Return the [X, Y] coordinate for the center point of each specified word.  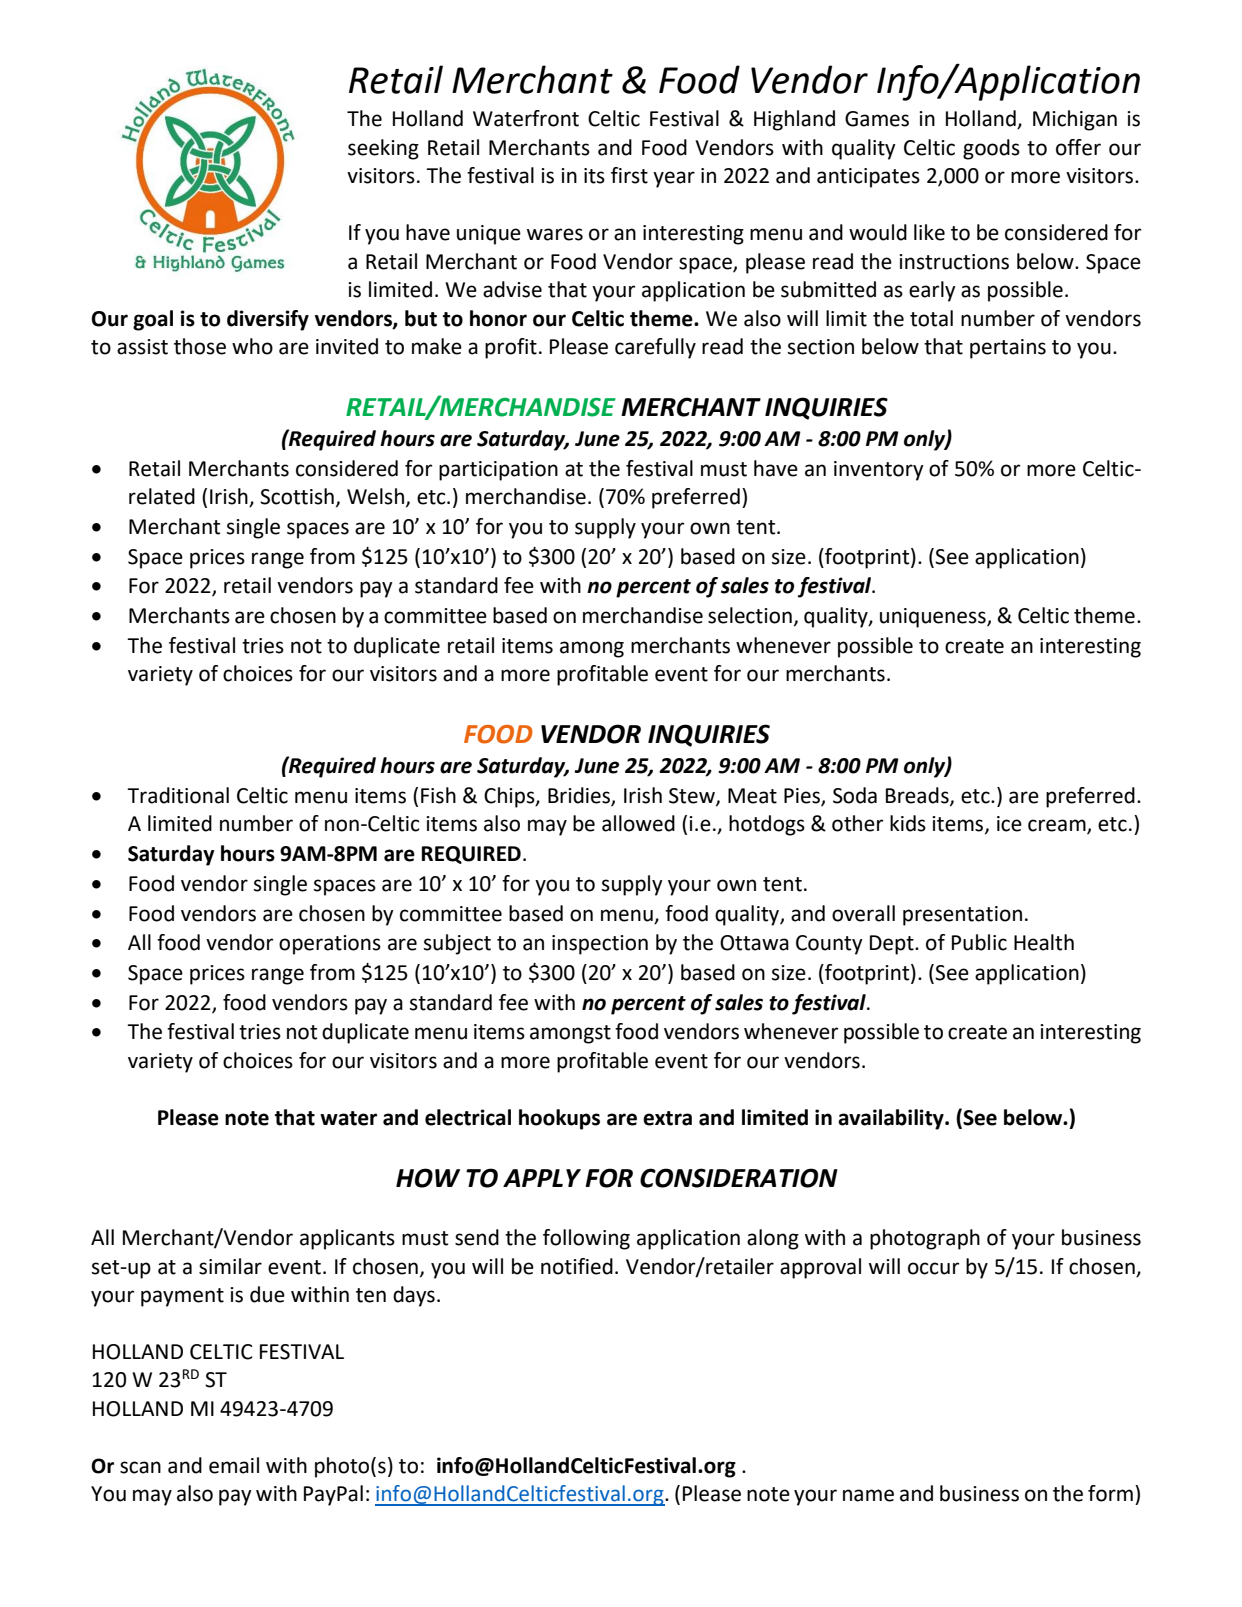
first [629, 175]
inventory [879, 471]
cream [1058, 826]
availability [892, 1119]
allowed [638, 823]
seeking [383, 149]
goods [991, 149]
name [868, 1495]
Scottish [297, 496]
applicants [347, 1239]
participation [498, 471]
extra [667, 1118]
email [234, 1465]
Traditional [178, 795]
